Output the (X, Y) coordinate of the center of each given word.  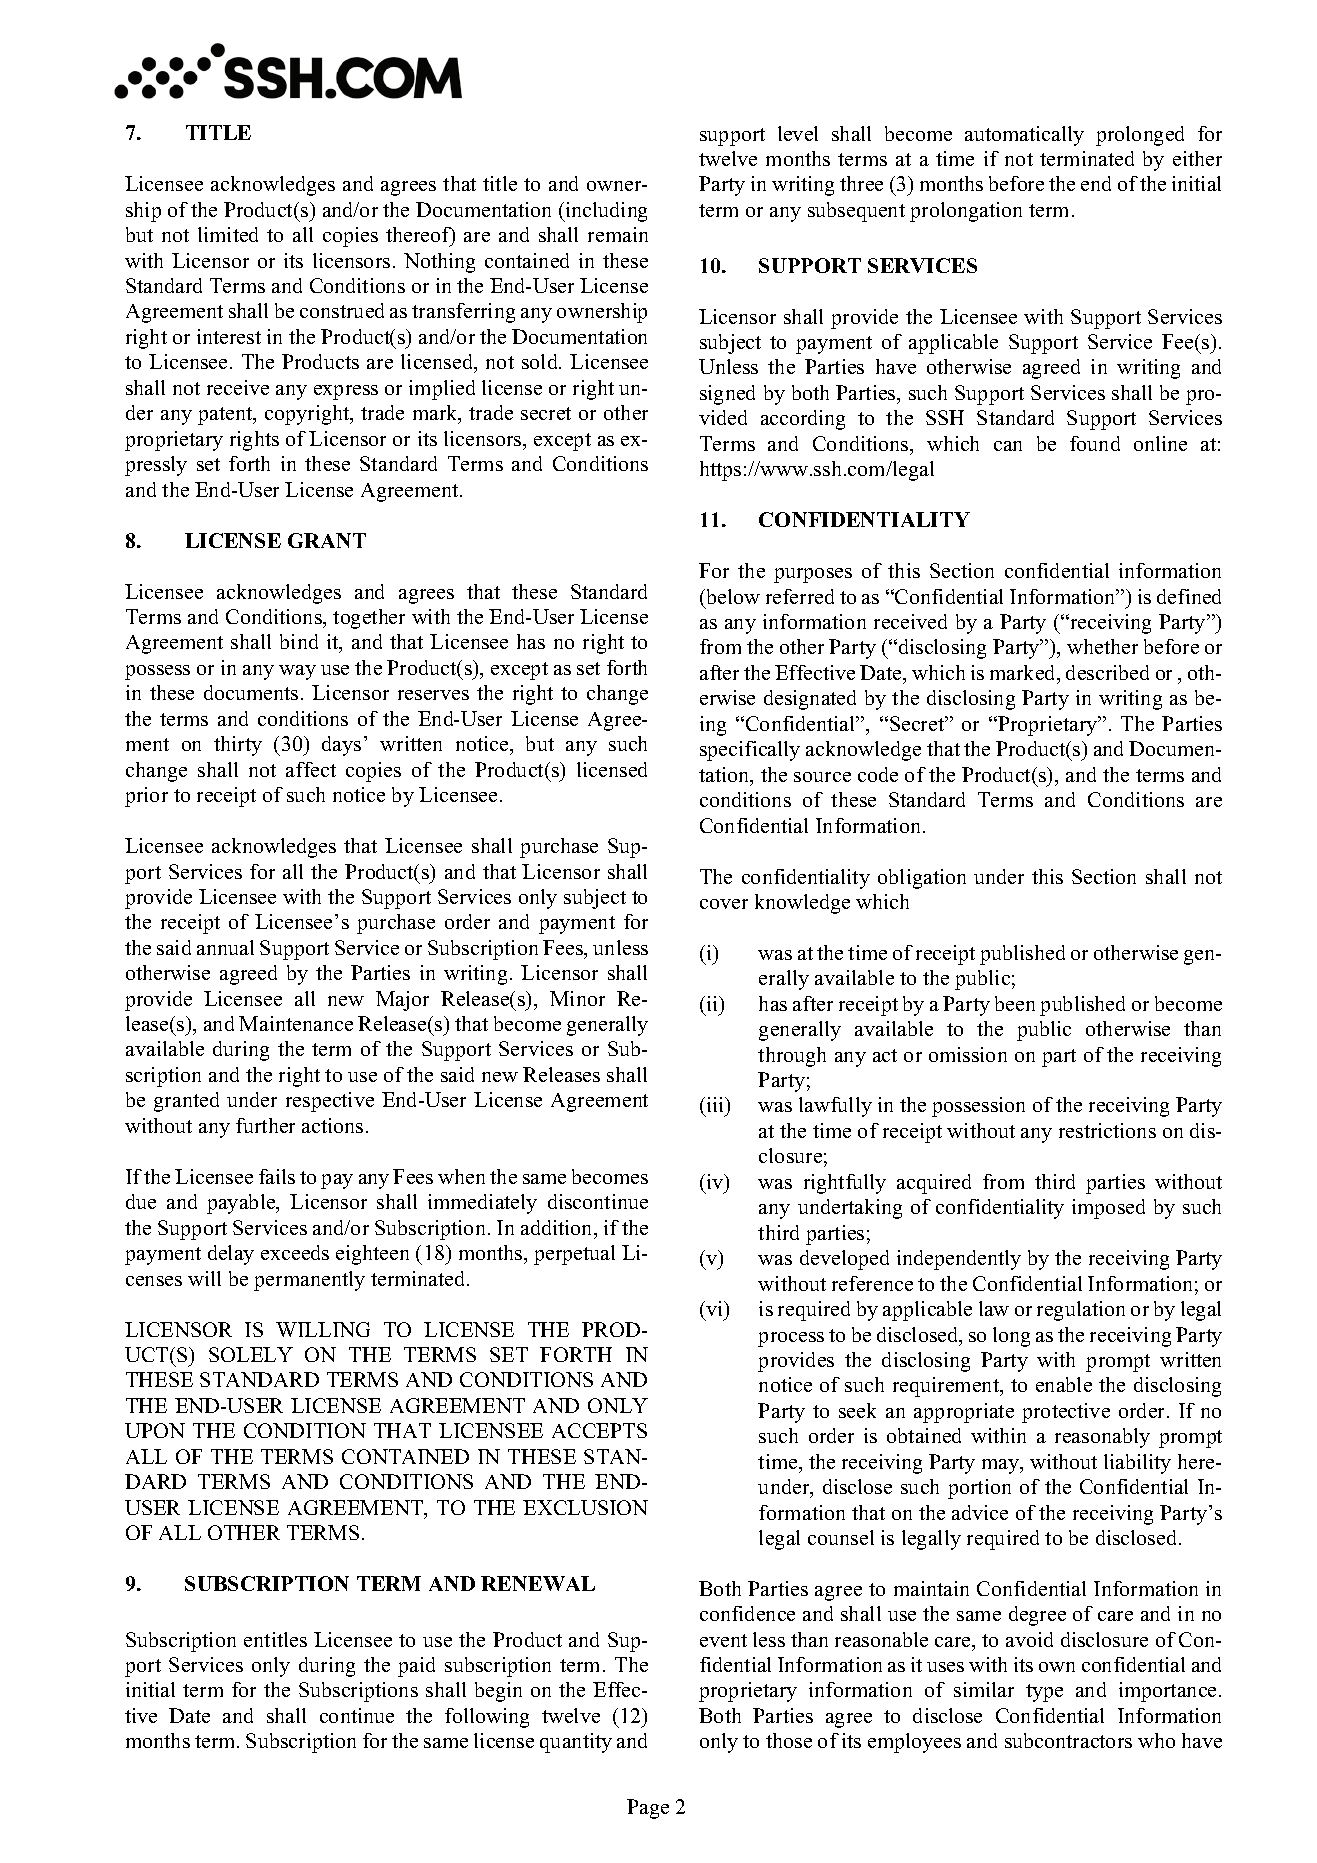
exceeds (295, 1252)
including (605, 212)
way (297, 672)
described (1107, 672)
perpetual (574, 1255)
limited (228, 234)
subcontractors (1068, 1740)
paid (416, 1667)
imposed (1108, 1209)
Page (648, 1809)
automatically (1024, 136)
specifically (750, 751)
